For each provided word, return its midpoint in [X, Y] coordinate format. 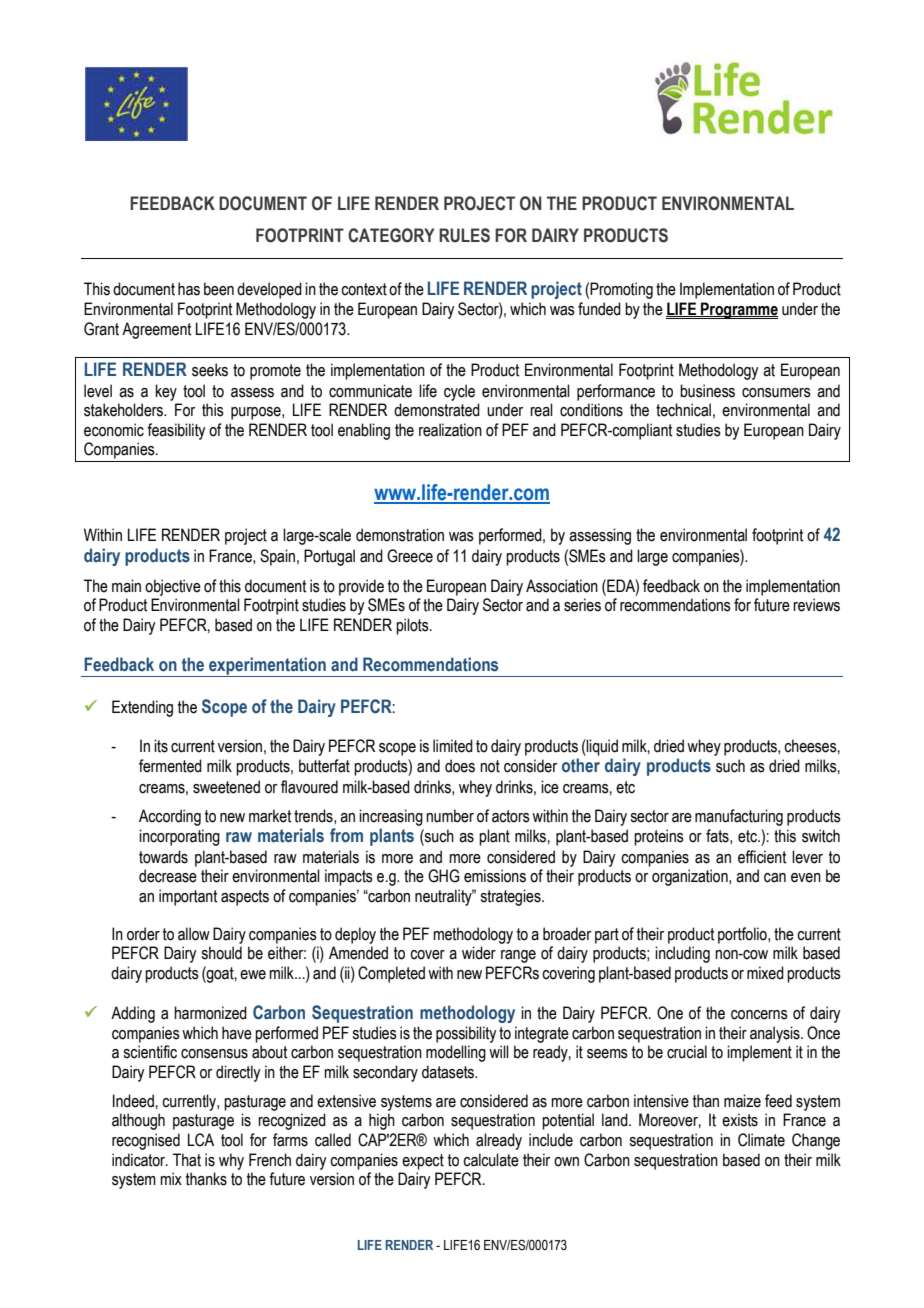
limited [453, 746]
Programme [738, 310]
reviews [816, 605]
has [189, 289]
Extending [142, 708]
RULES [464, 235]
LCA [201, 1140]
